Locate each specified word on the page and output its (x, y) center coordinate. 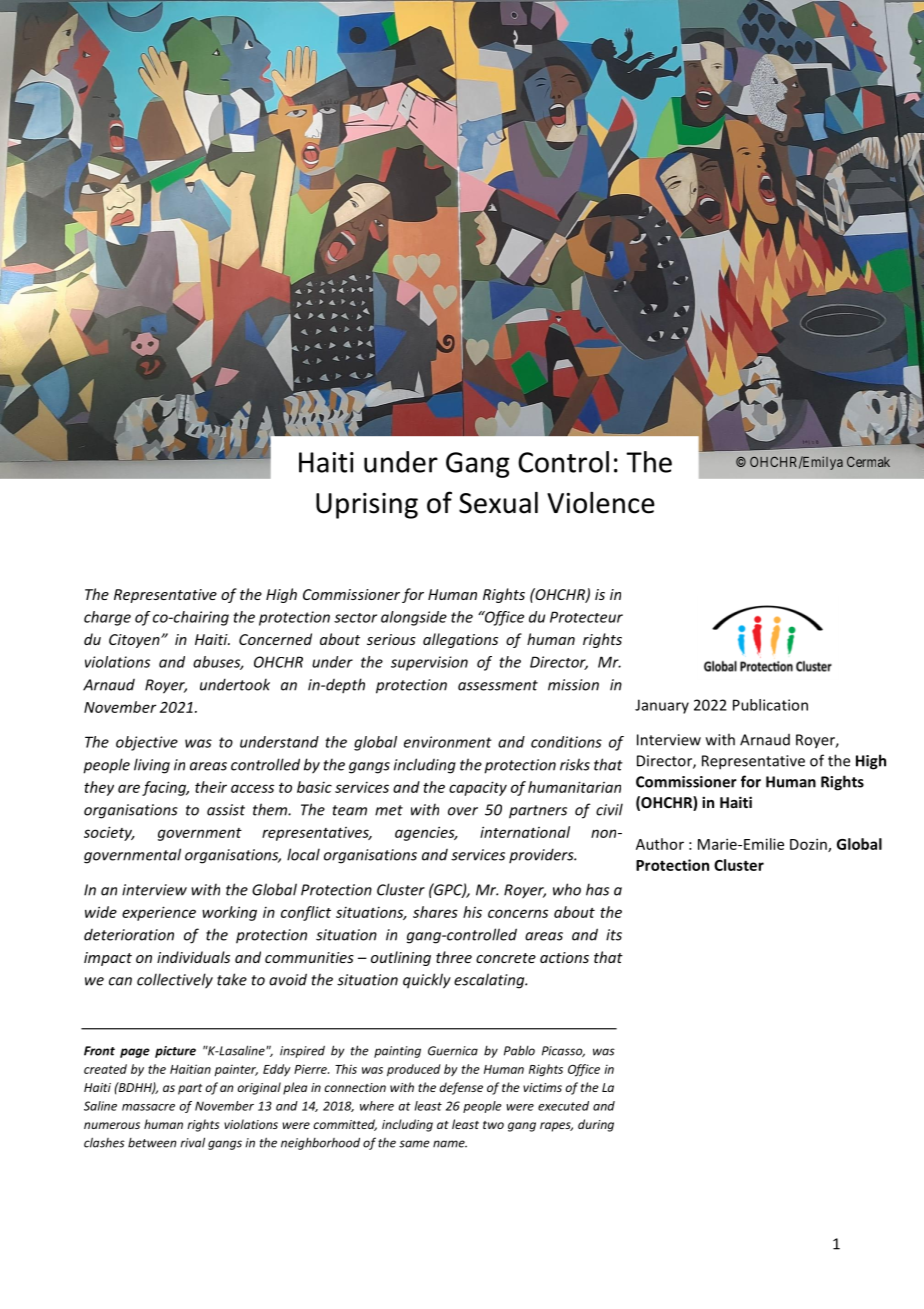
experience (159, 913)
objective (147, 743)
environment (448, 742)
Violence (601, 503)
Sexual (498, 503)
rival (192, 1142)
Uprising (367, 506)
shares (435, 912)
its (614, 935)
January (662, 706)
